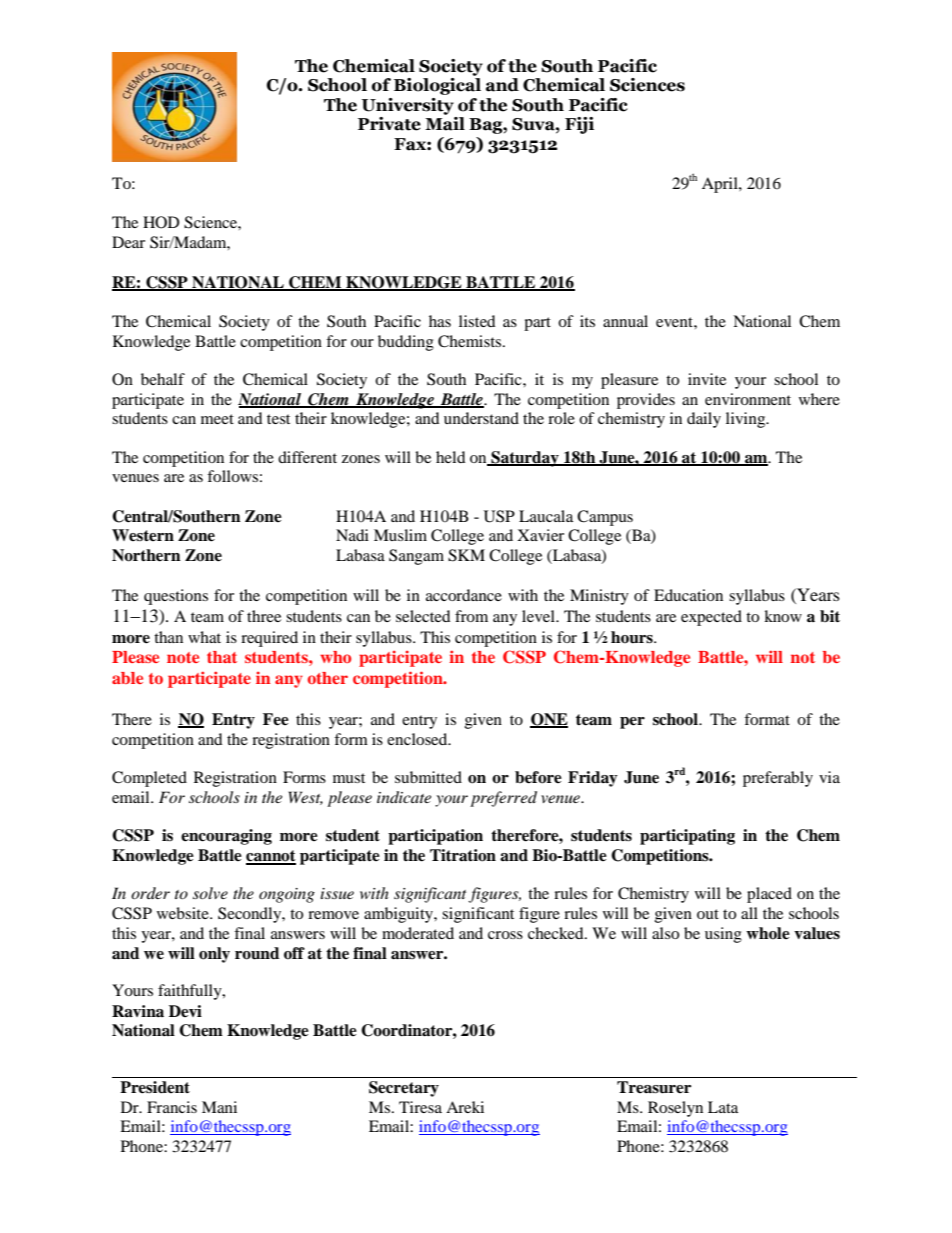  What do you see at coordinates (176, 597) in the document?
I see `questions` at bounding box center [176, 597].
